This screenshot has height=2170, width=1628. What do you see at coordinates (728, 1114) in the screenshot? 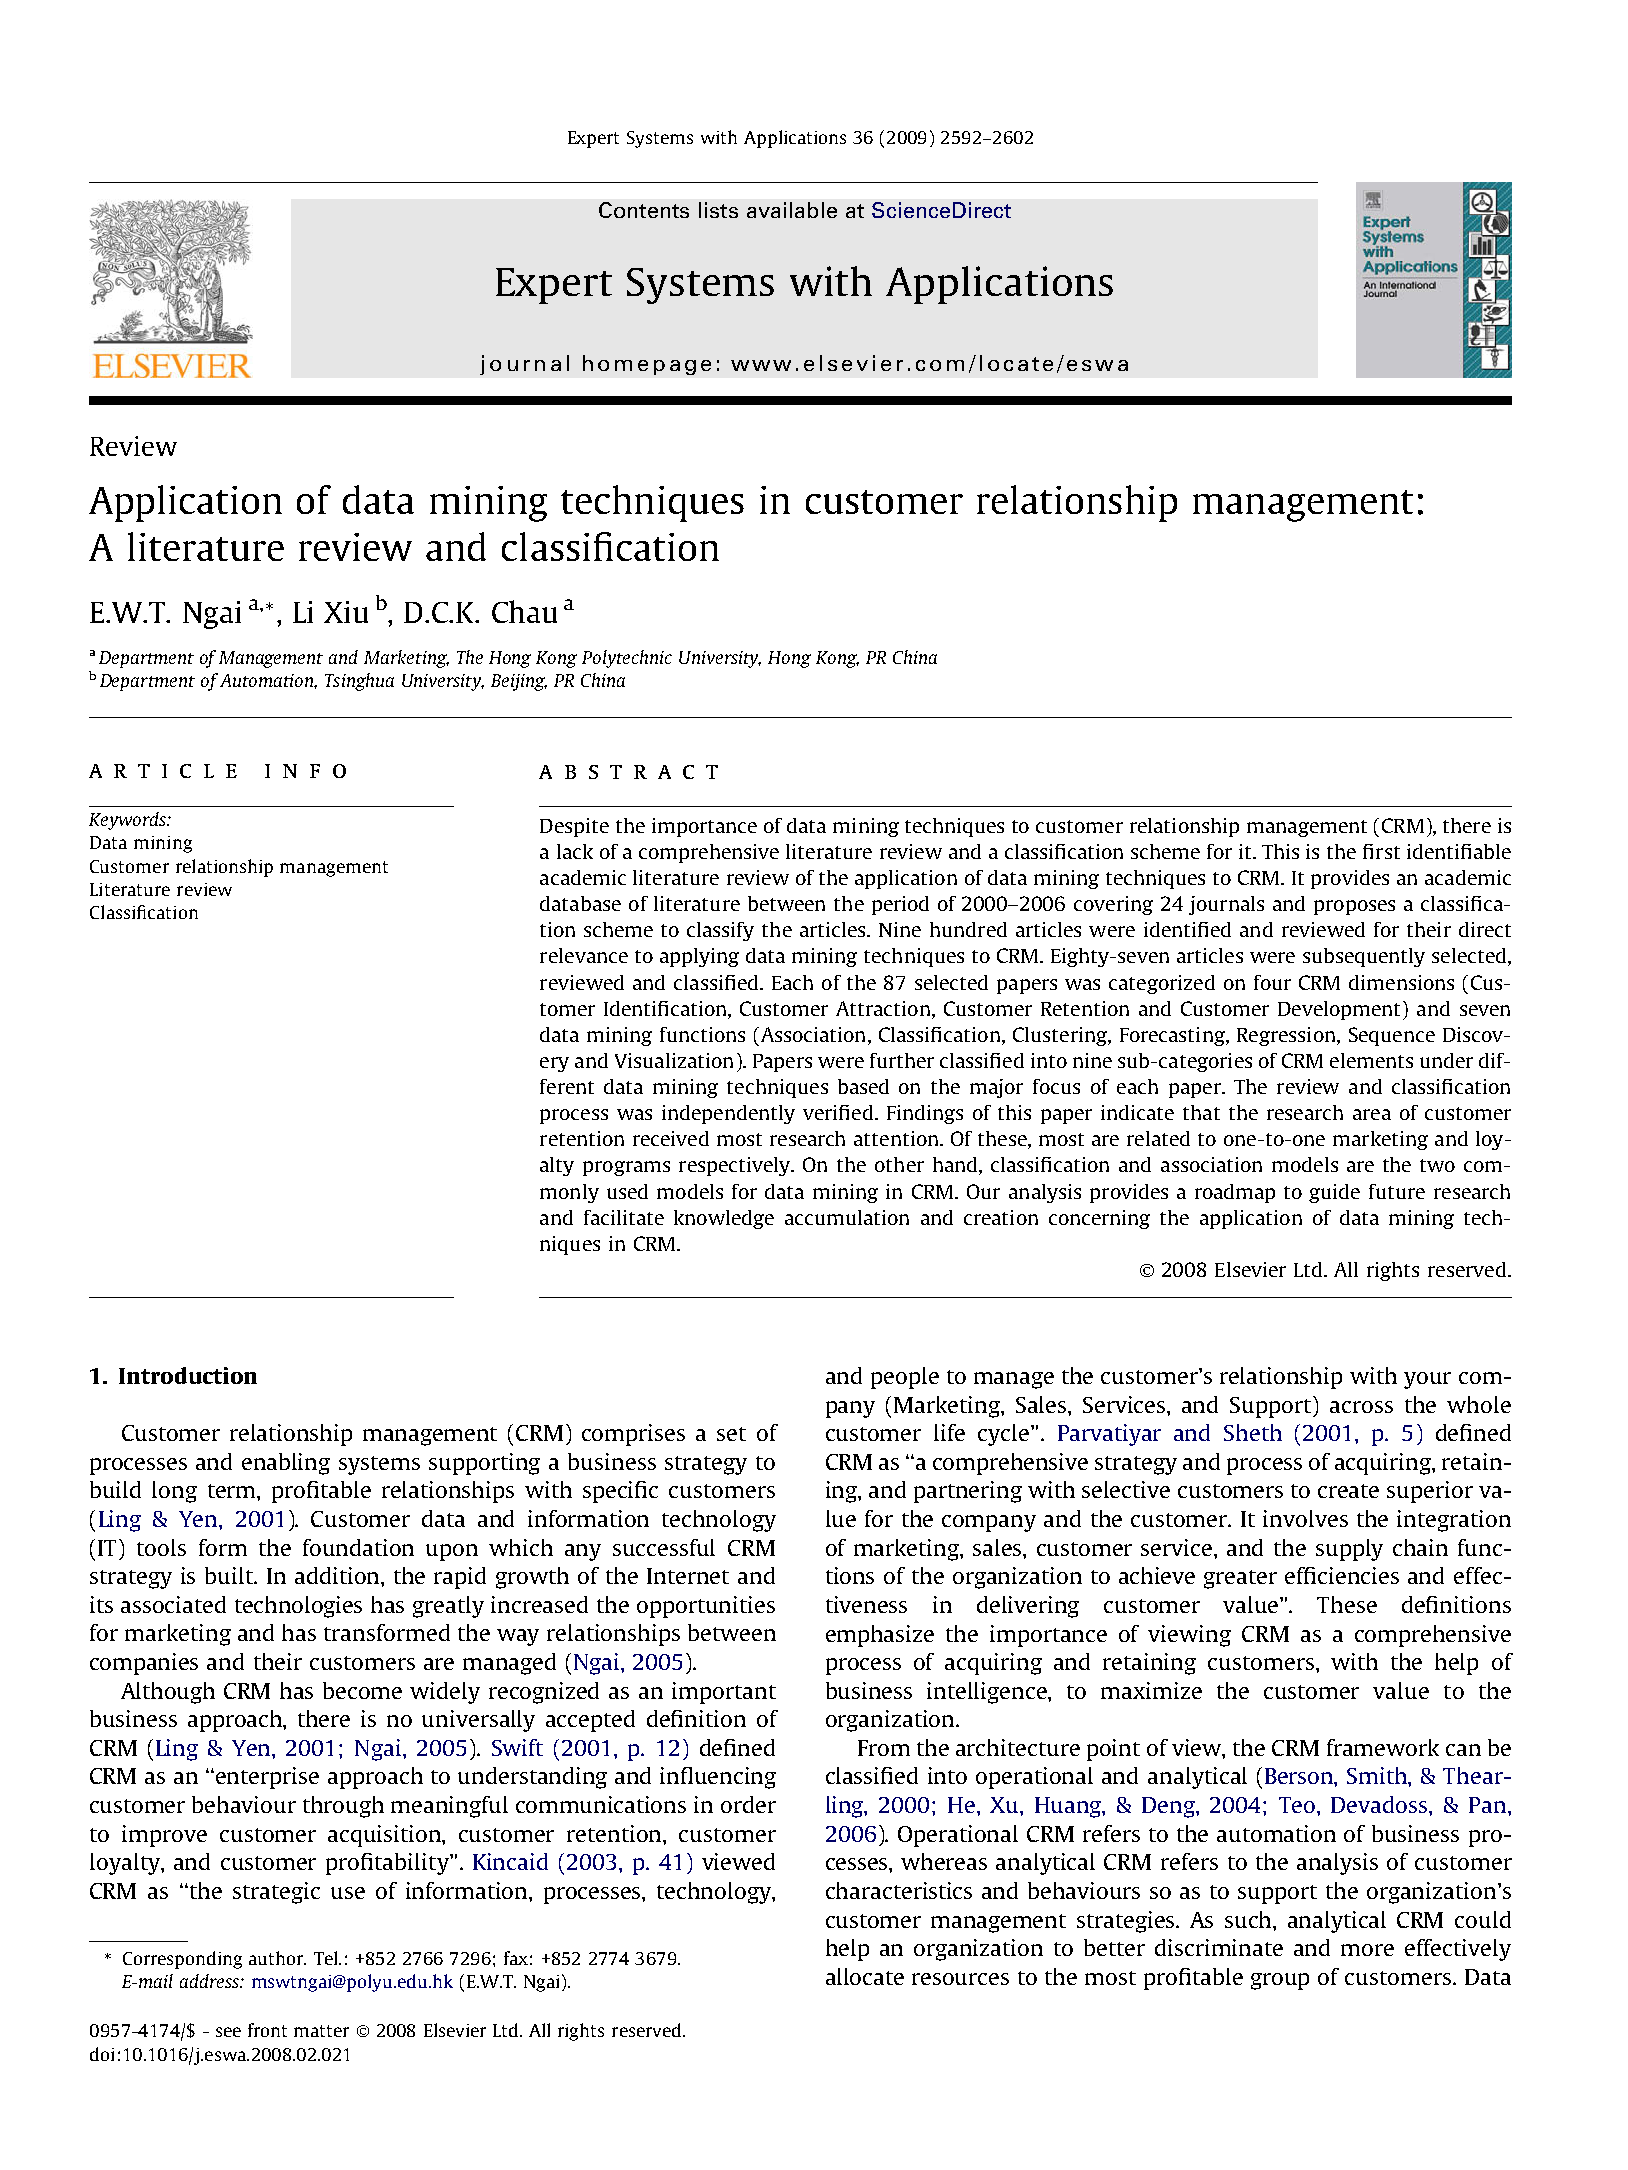
I see `independently` at bounding box center [728, 1114].
